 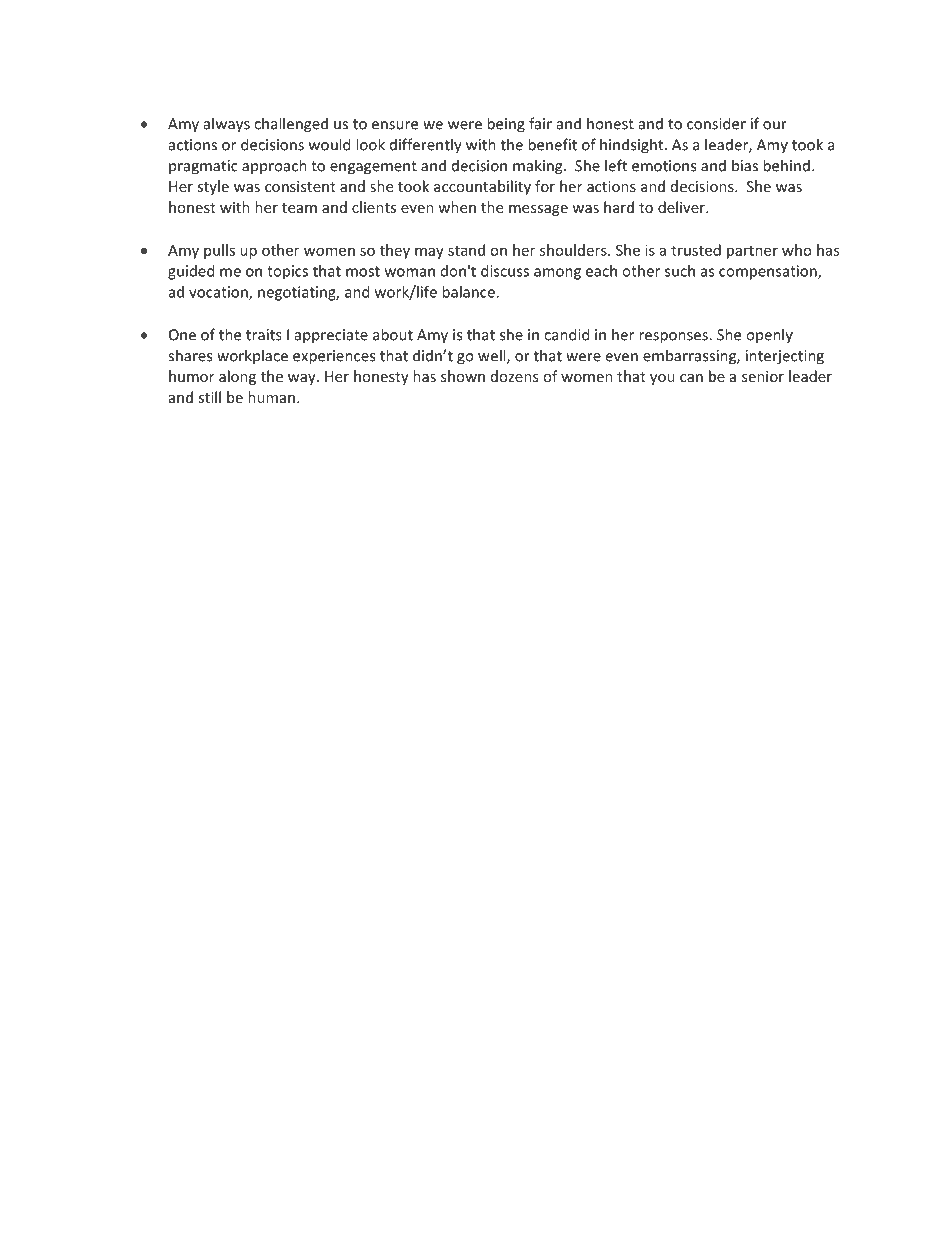 What do you see at coordinates (506, 125) in the screenshot?
I see `being` at bounding box center [506, 125].
